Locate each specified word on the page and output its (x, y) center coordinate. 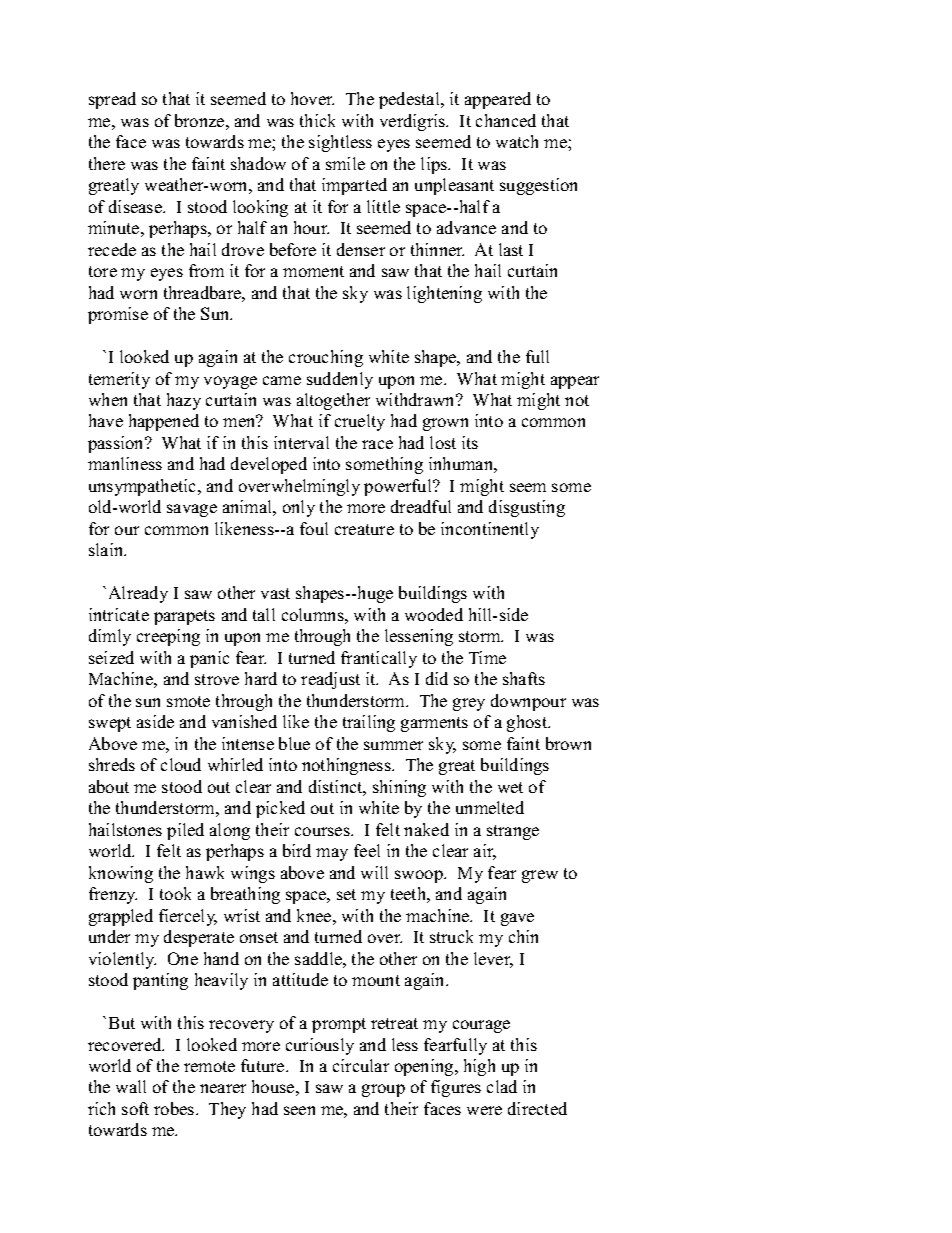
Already (138, 594)
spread (112, 100)
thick (317, 120)
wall (131, 1086)
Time (487, 657)
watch (517, 141)
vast (275, 593)
